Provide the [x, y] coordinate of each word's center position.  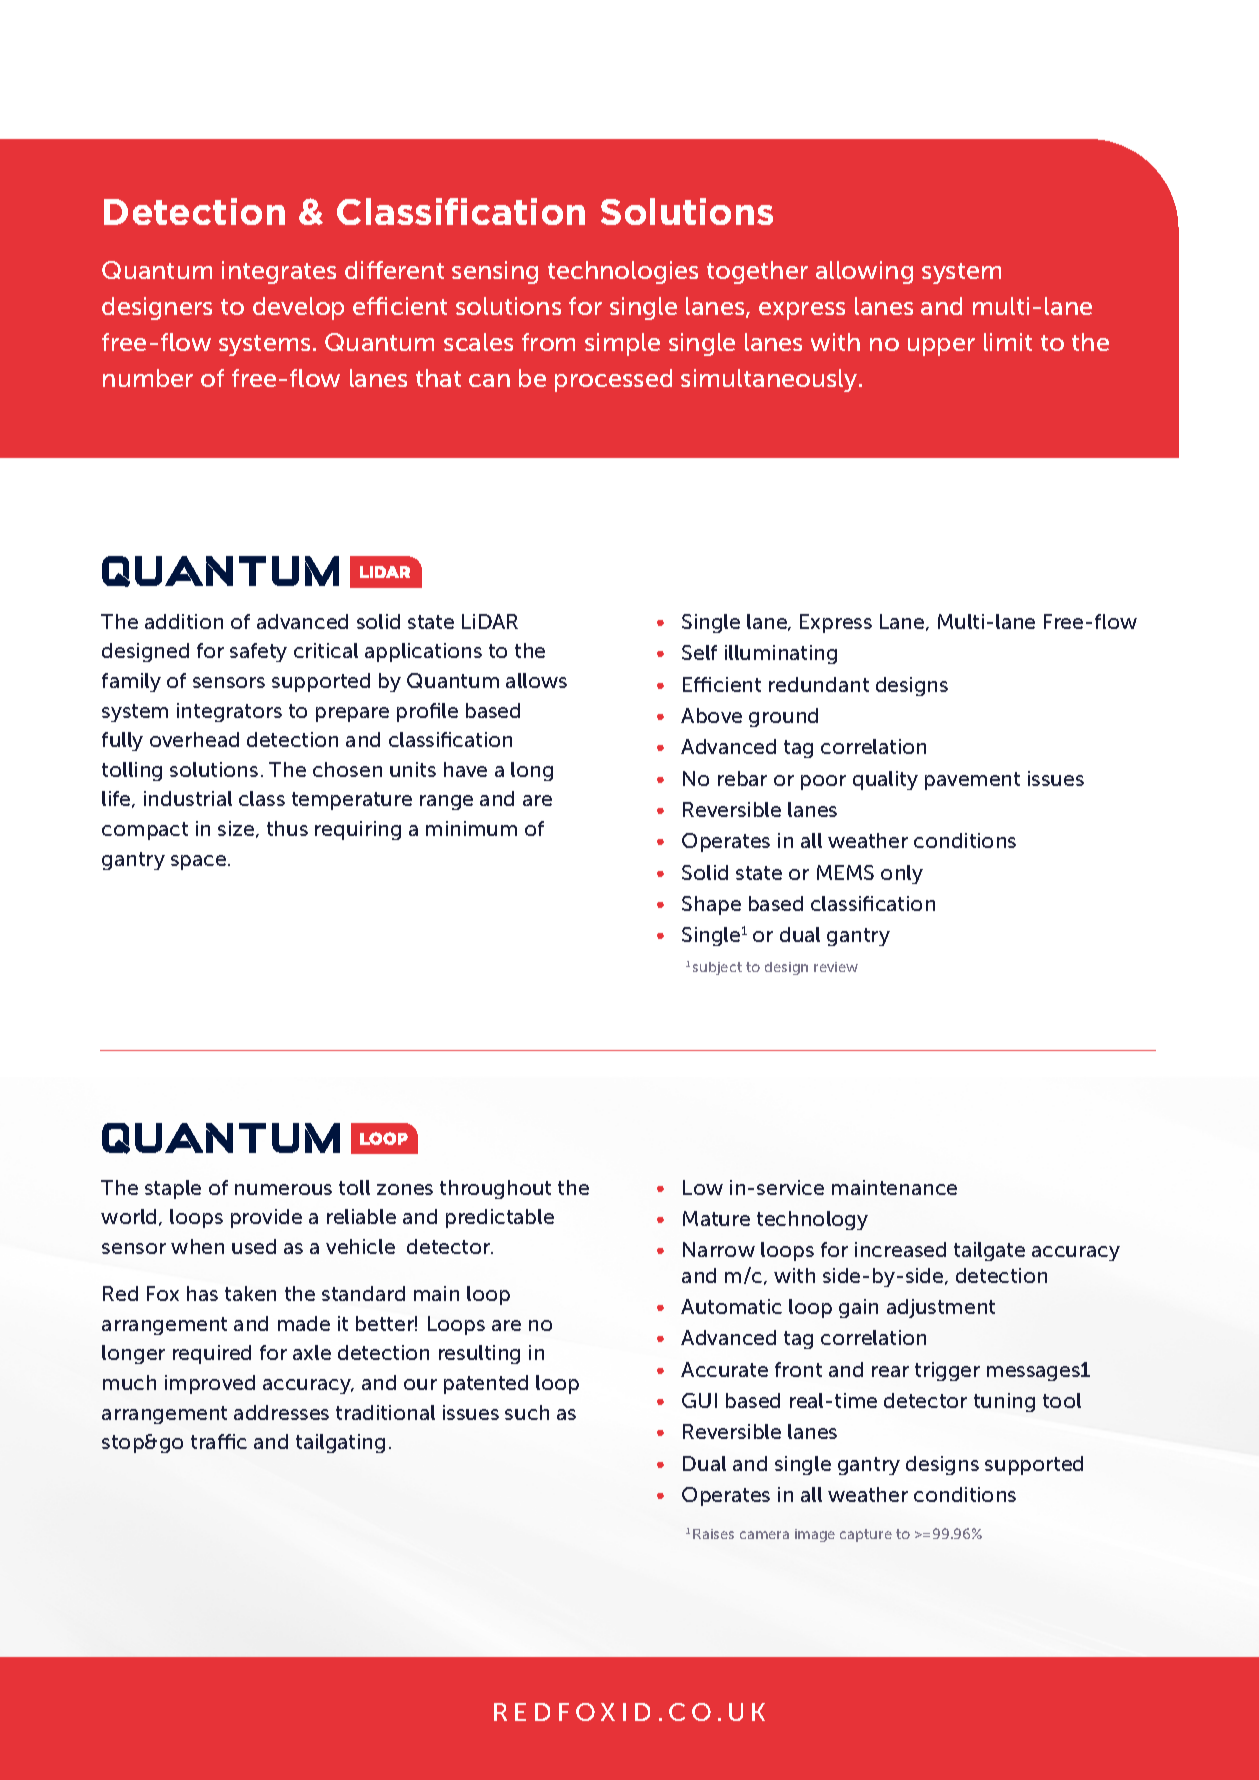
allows [536, 680]
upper [941, 347]
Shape [711, 905]
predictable [500, 1218]
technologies [623, 272]
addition [184, 621]
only [902, 874]
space [198, 862]
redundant [819, 684]
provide [266, 1218]
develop [298, 308]
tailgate [989, 1251]
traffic [219, 1441]
